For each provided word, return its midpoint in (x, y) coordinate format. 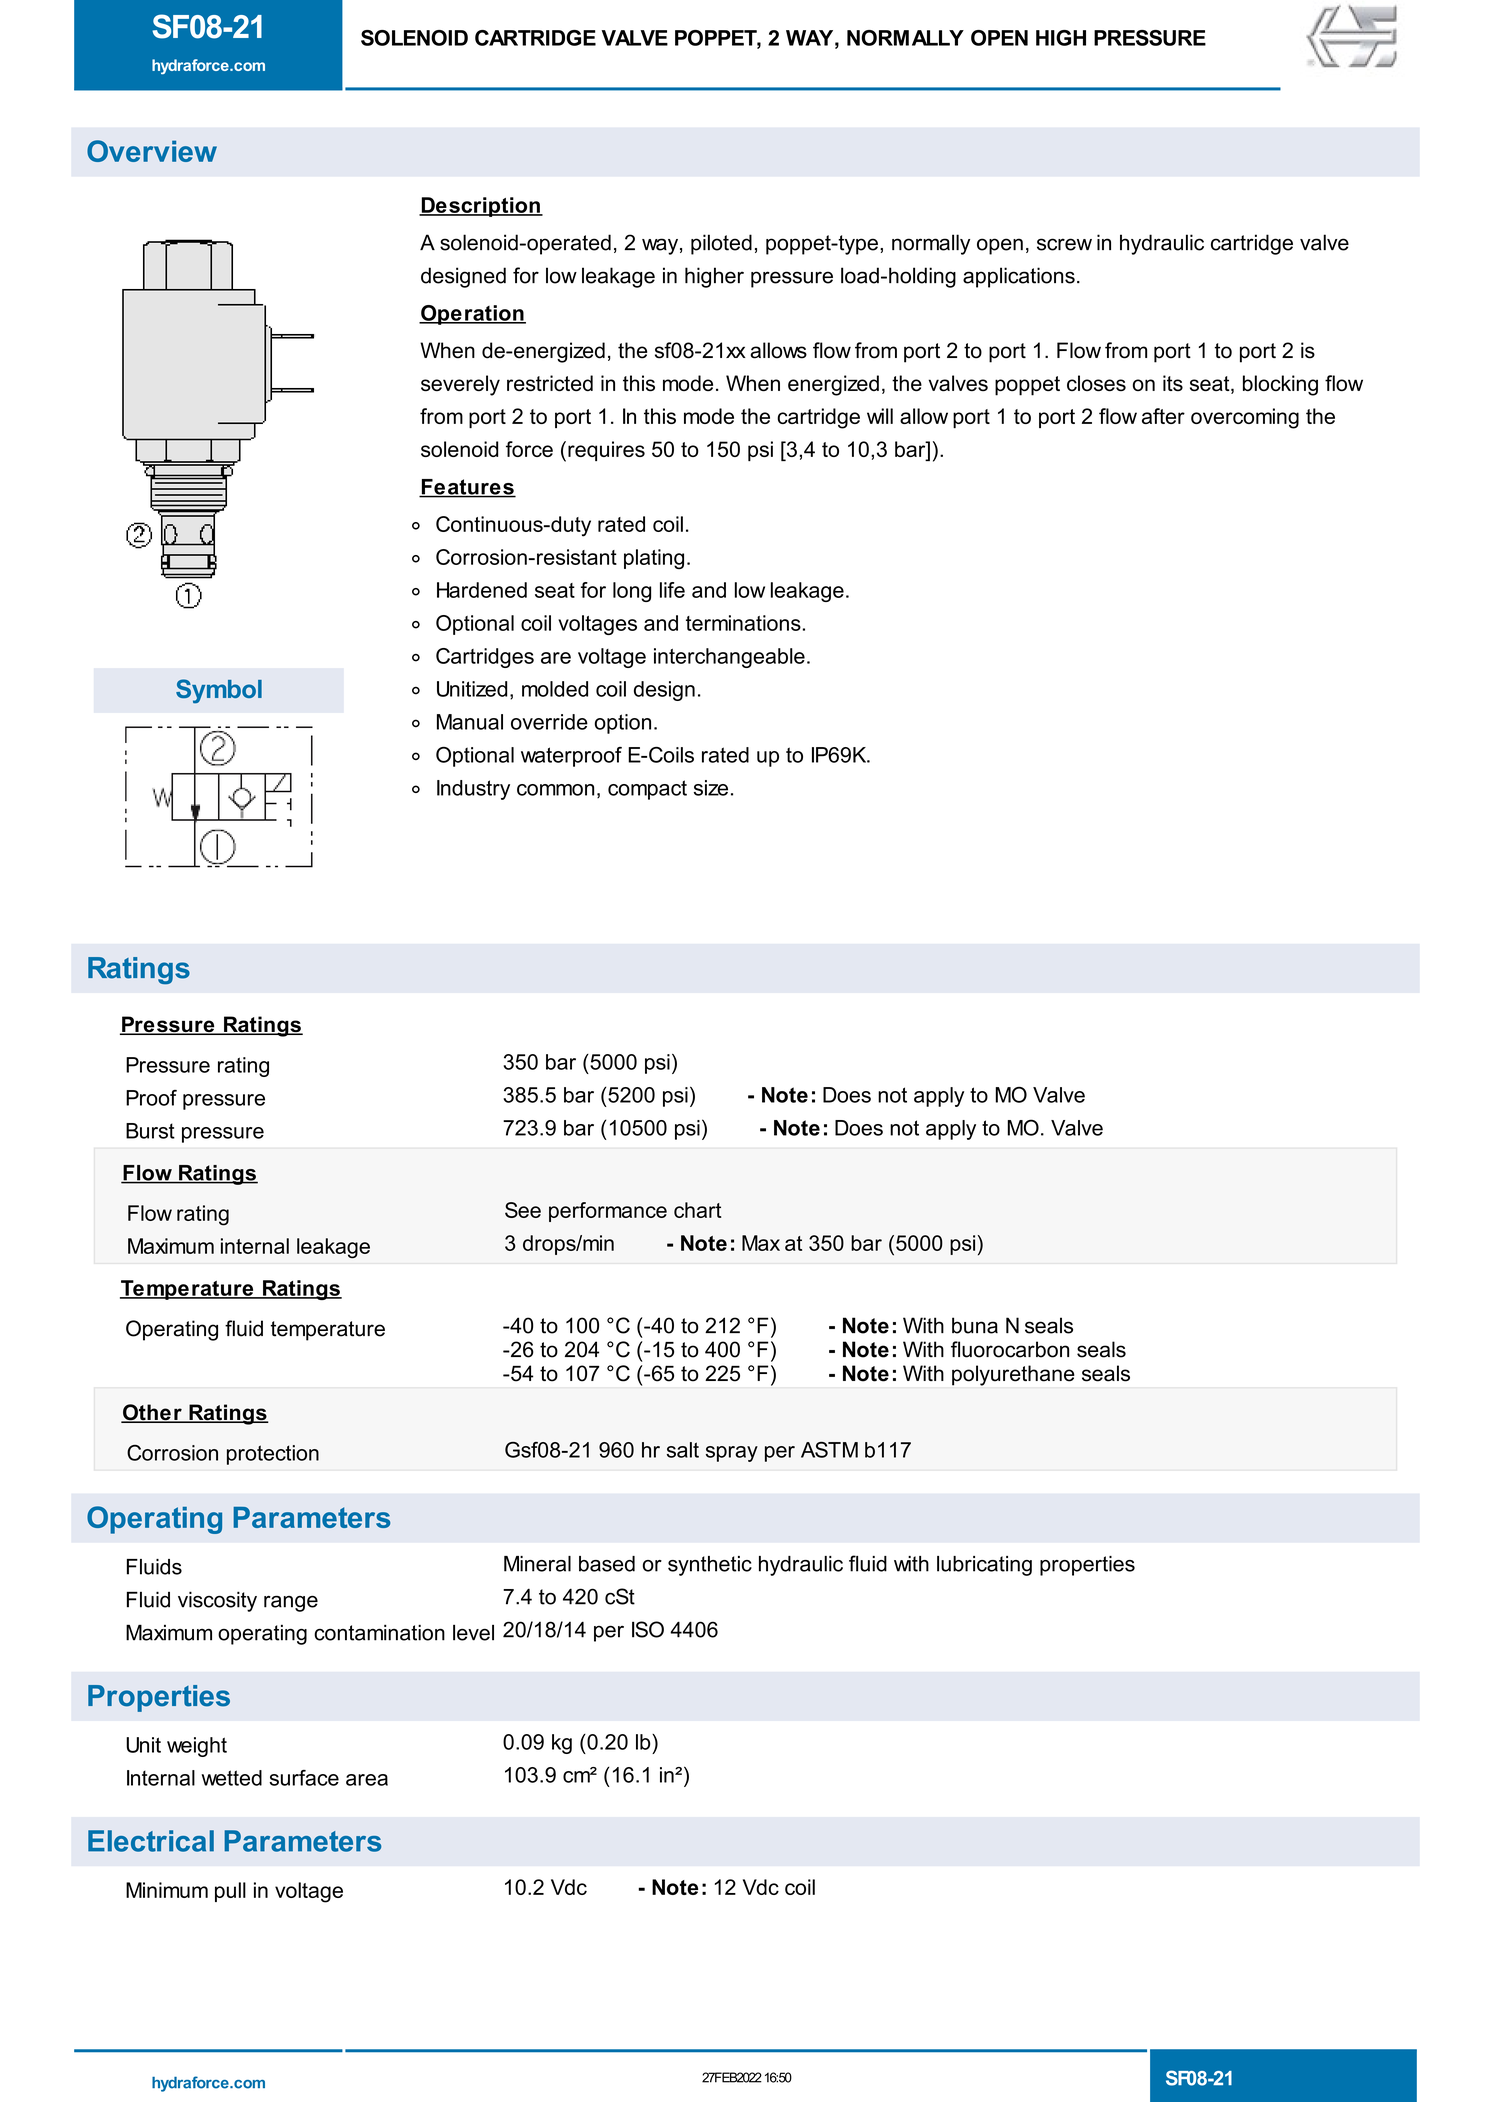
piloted (721, 244)
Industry (473, 790)
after (1163, 416)
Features (467, 488)
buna (975, 1325)
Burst (150, 1131)
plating (654, 559)
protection (273, 1455)
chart (697, 1210)
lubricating (984, 1566)
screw (1064, 244)
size (711, 788)
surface (304, 1778)
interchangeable (729, 658)
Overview (152, 151)
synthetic (710, 1566)
